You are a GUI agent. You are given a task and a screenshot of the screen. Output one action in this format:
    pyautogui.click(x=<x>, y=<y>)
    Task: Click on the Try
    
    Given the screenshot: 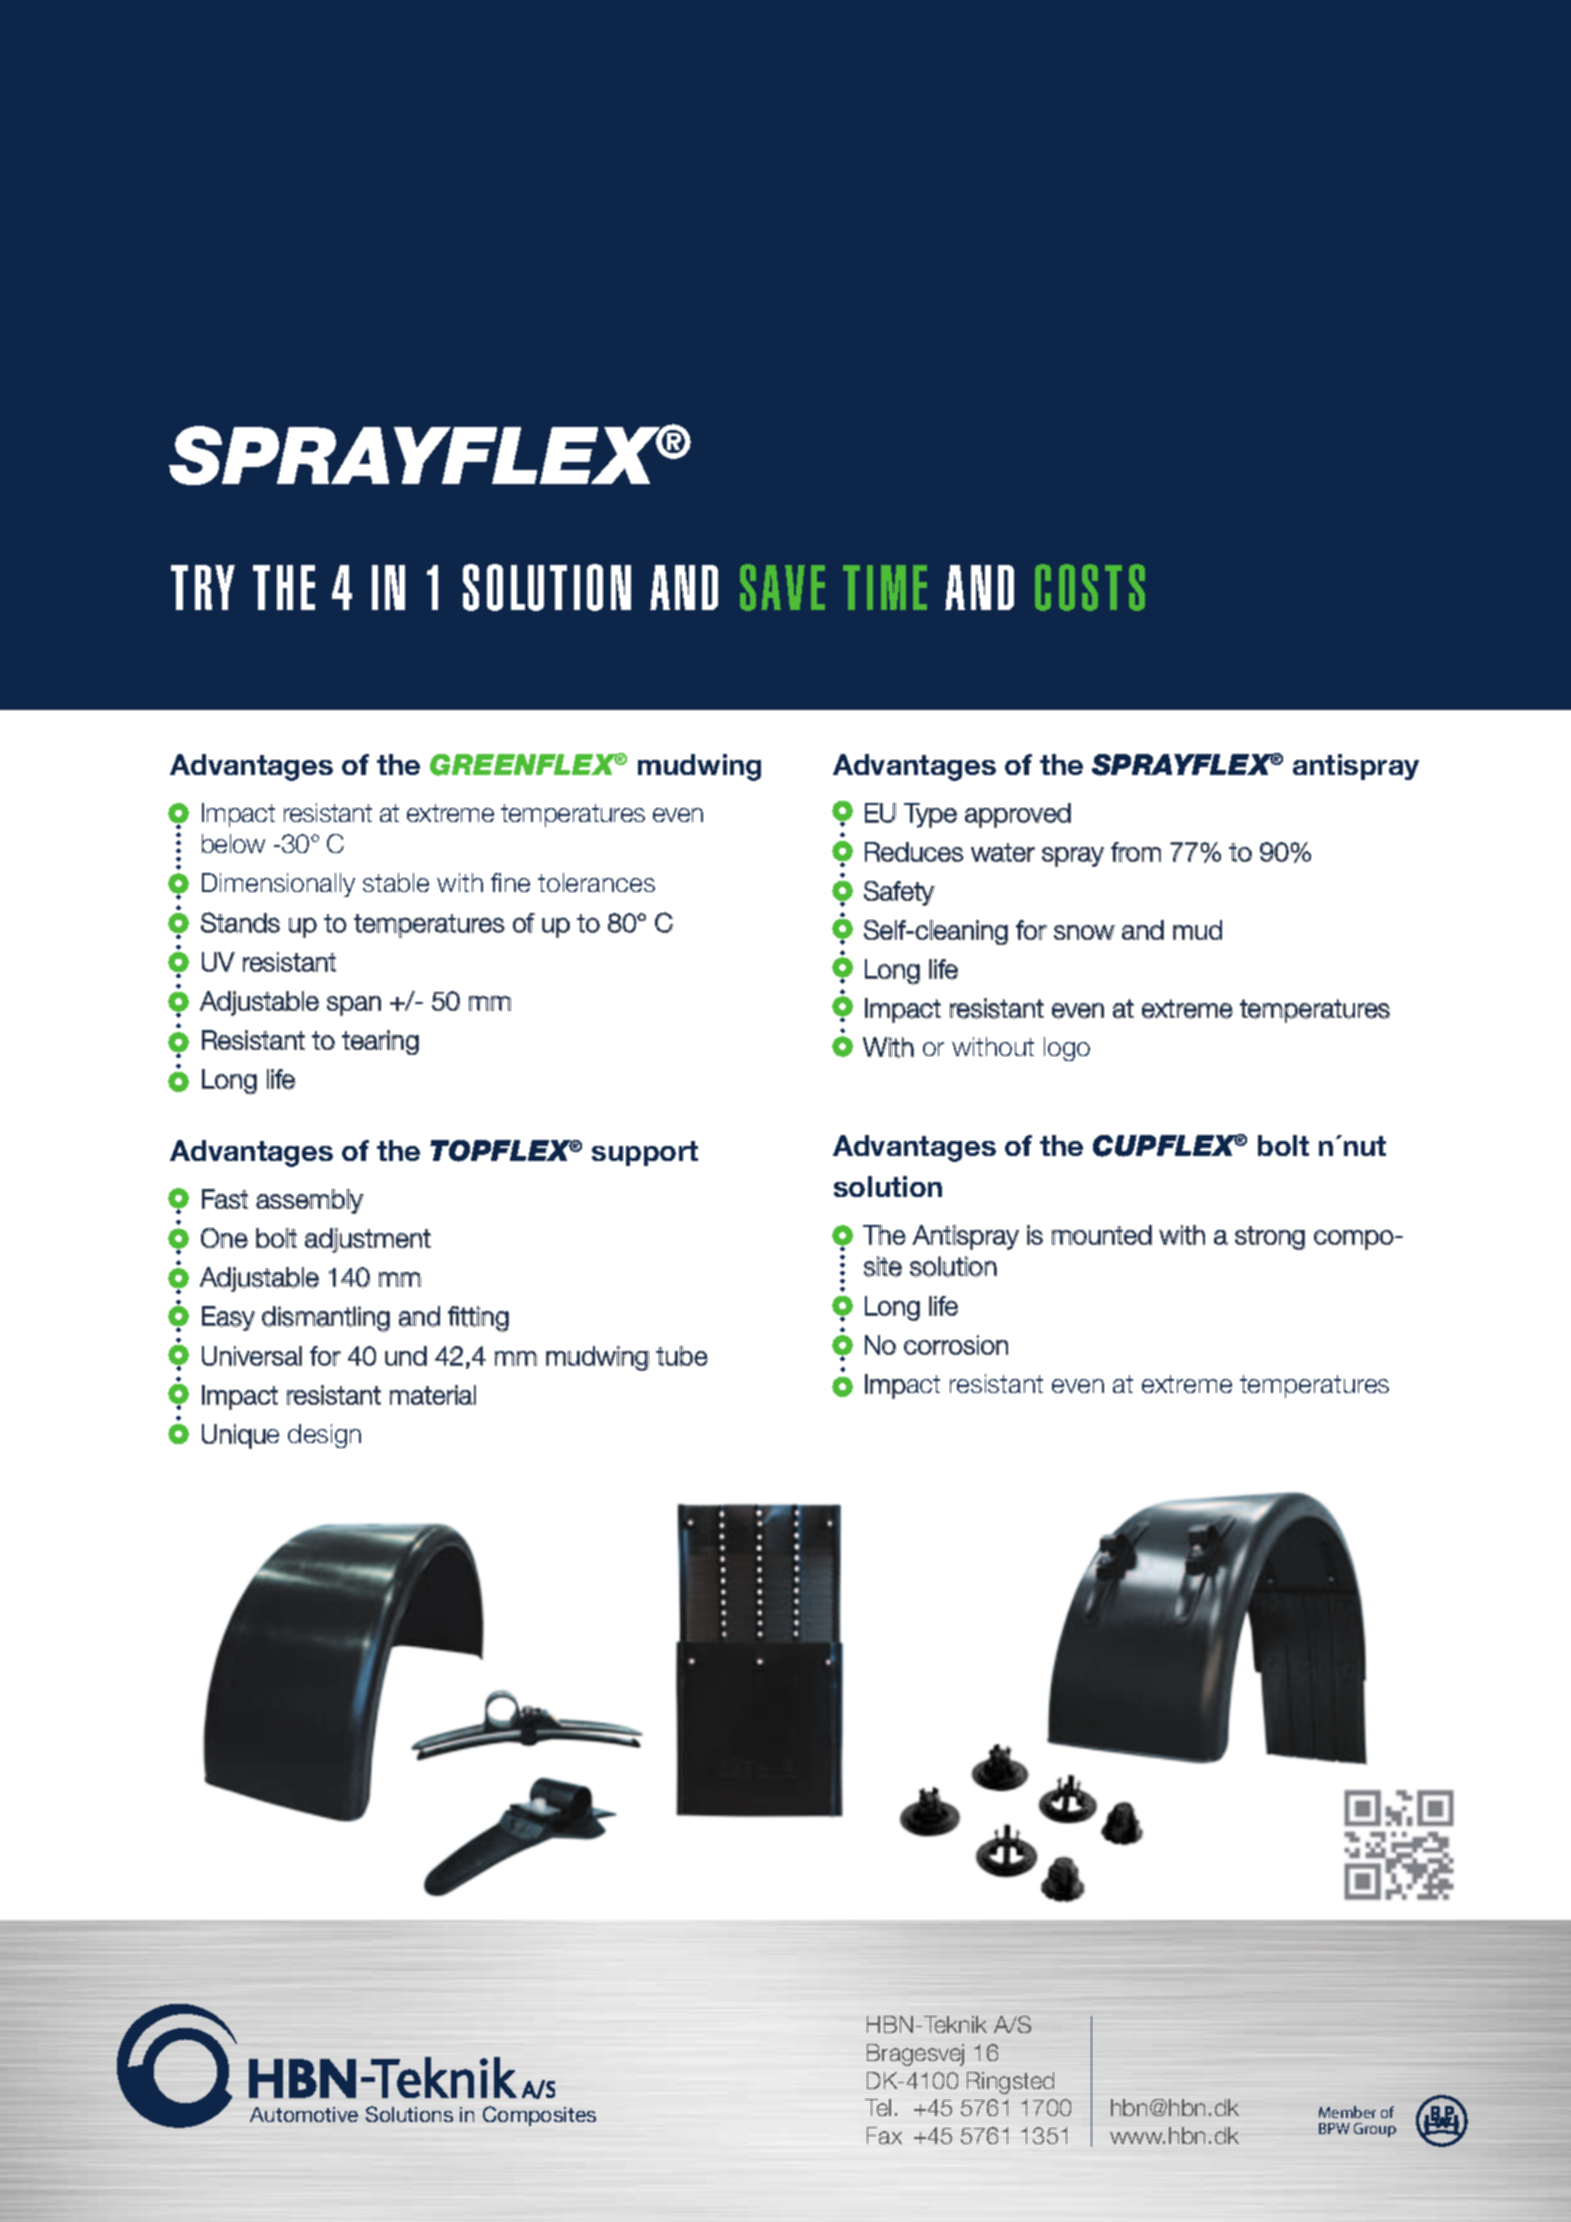 What is the action you would take?
    pyautogui.click(x=203, y=587)
